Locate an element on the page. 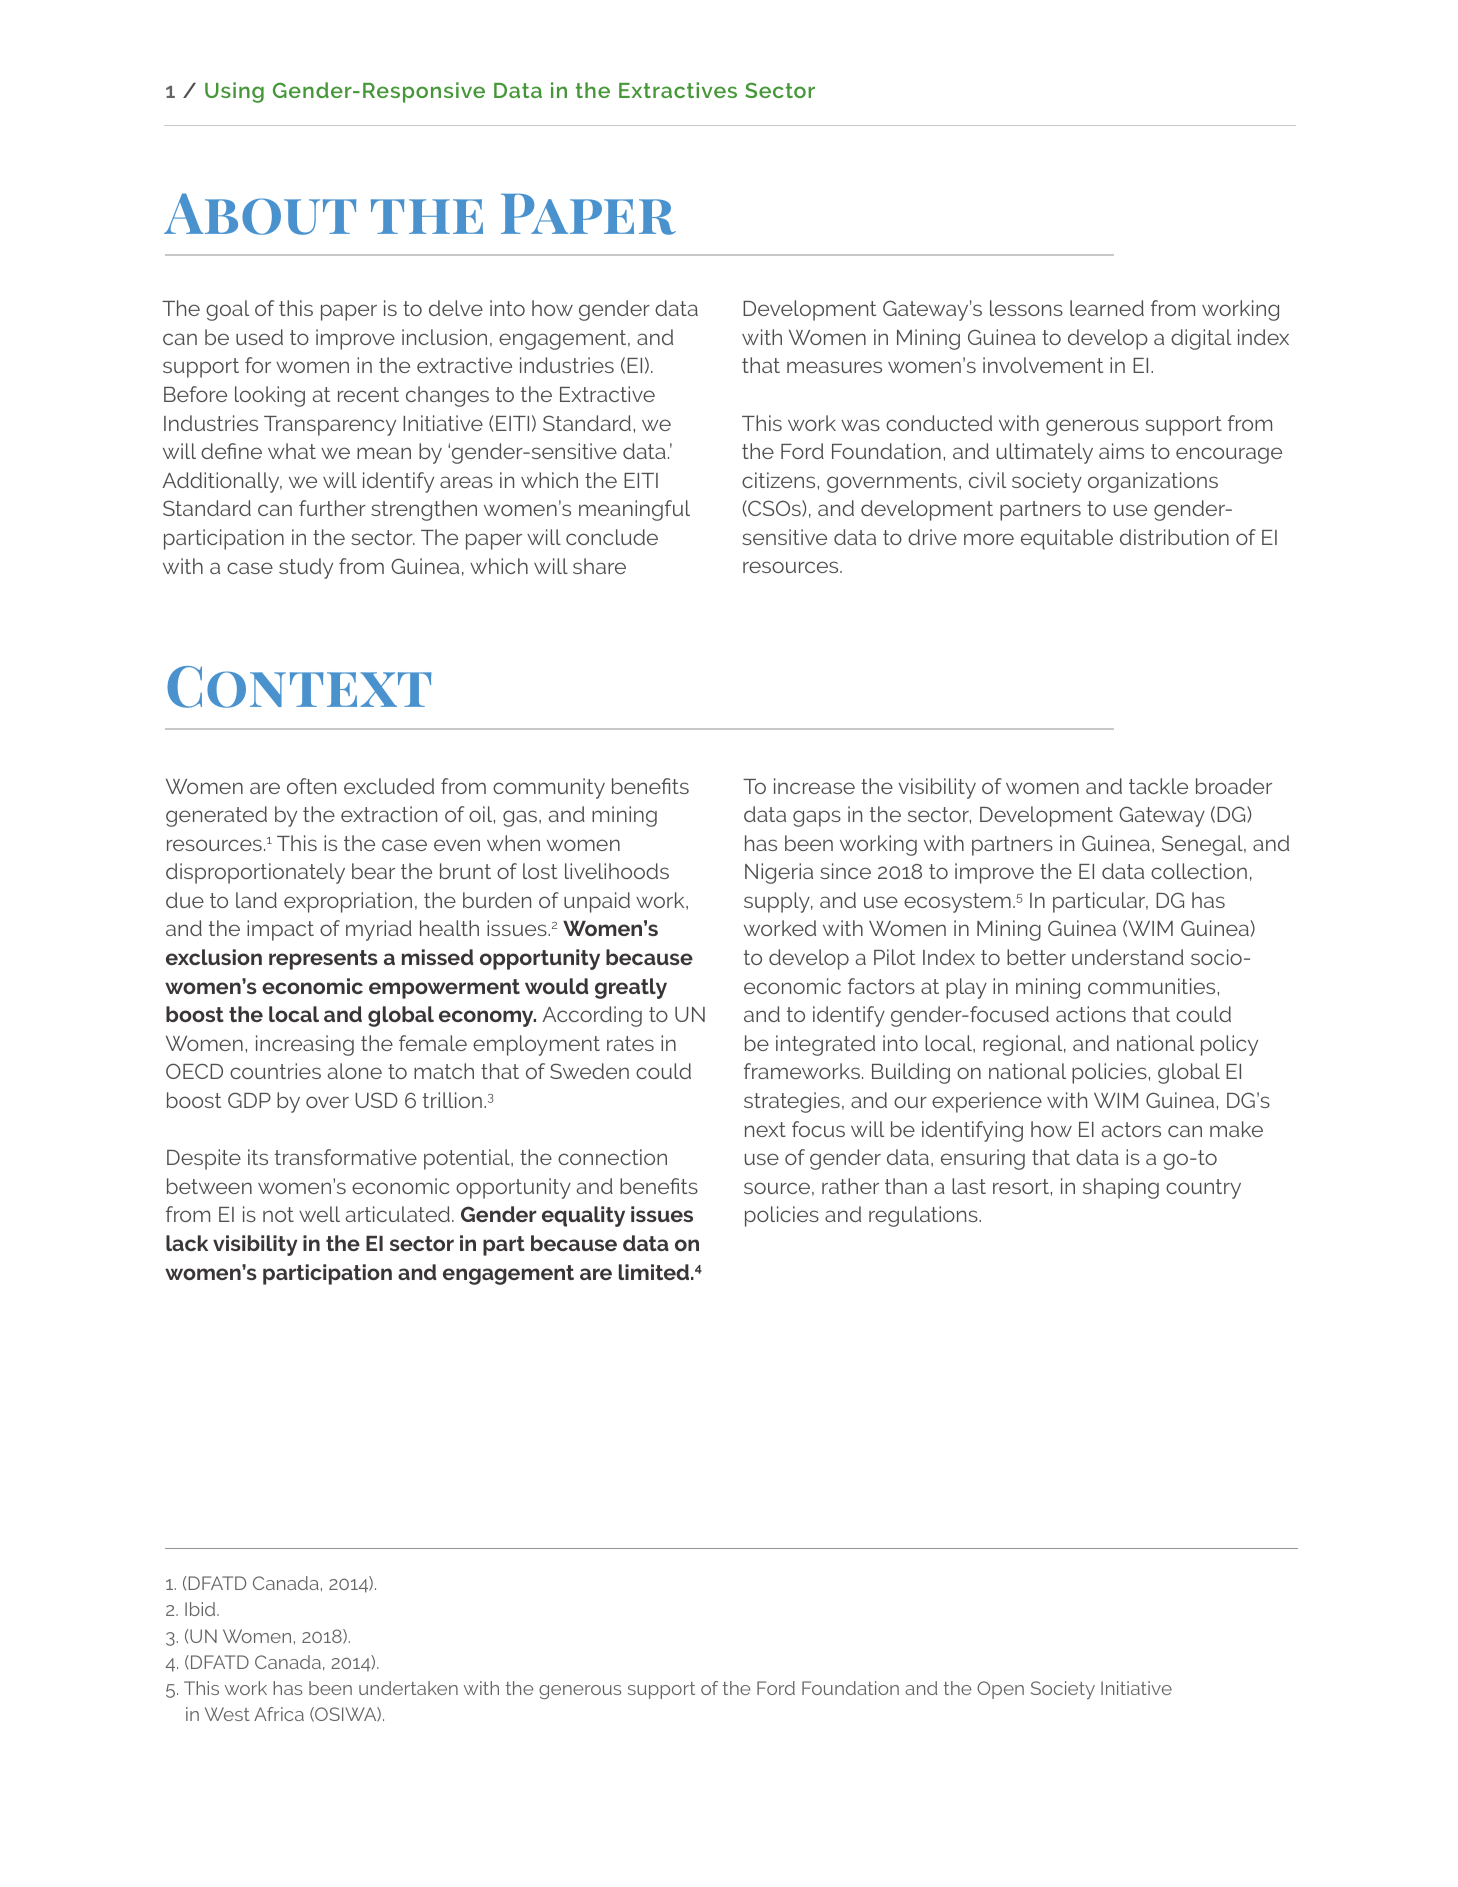  Nigeria is located at coordinates (779, 873).
